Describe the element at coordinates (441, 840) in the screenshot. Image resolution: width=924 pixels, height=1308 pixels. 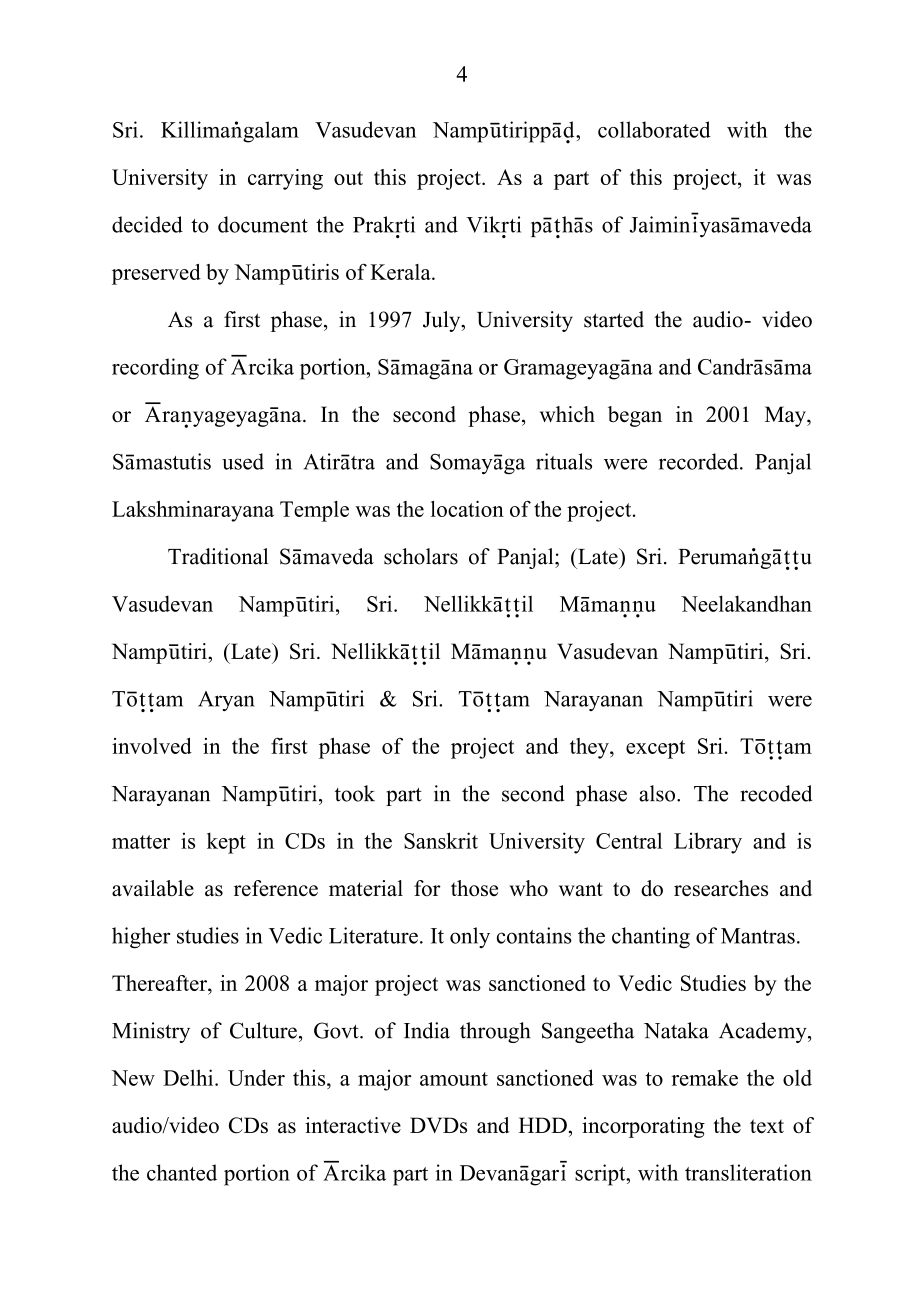
I see `Sanskrit` at that location.
